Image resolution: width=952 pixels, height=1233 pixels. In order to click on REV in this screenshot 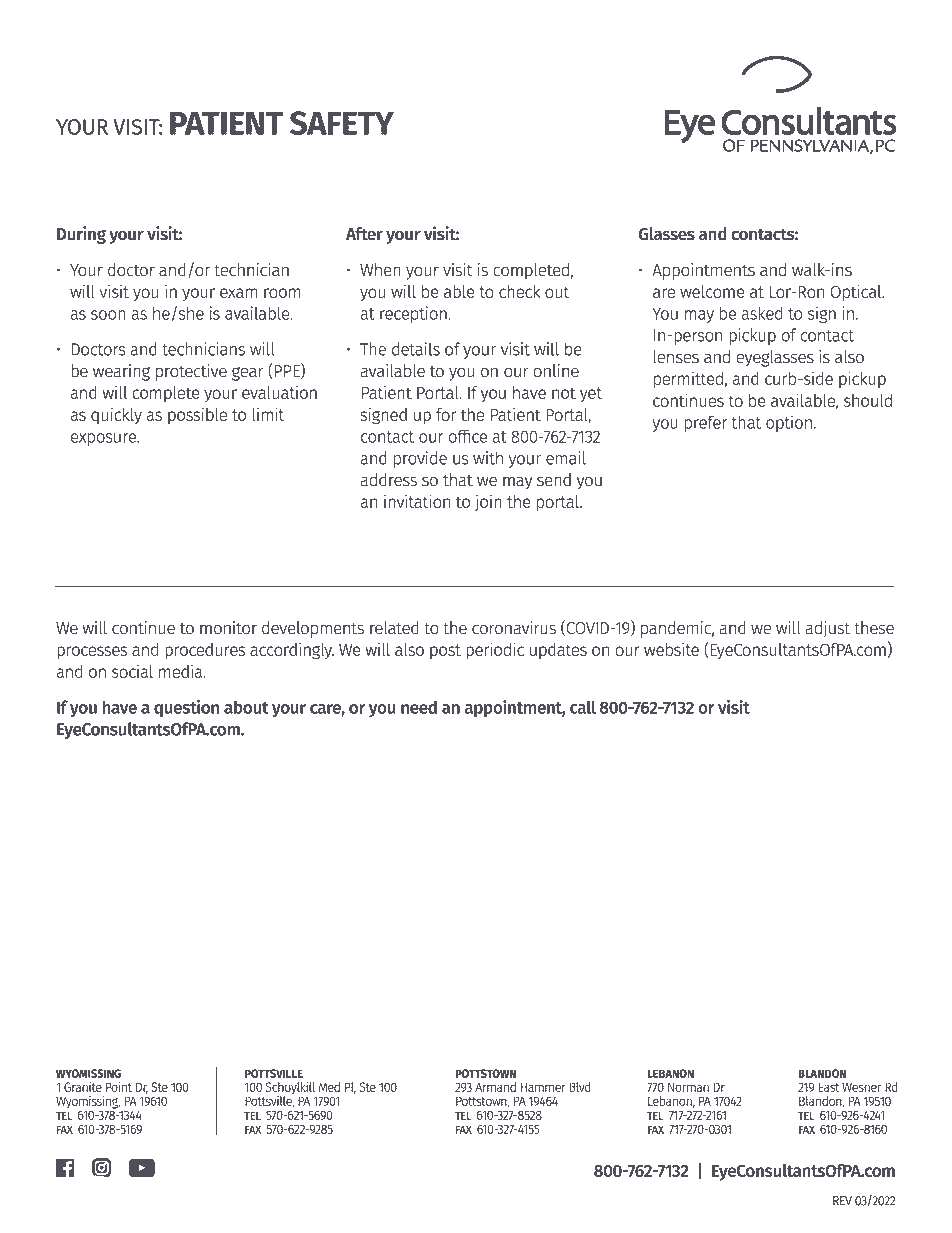, I will do `click(842, 1201)`.
